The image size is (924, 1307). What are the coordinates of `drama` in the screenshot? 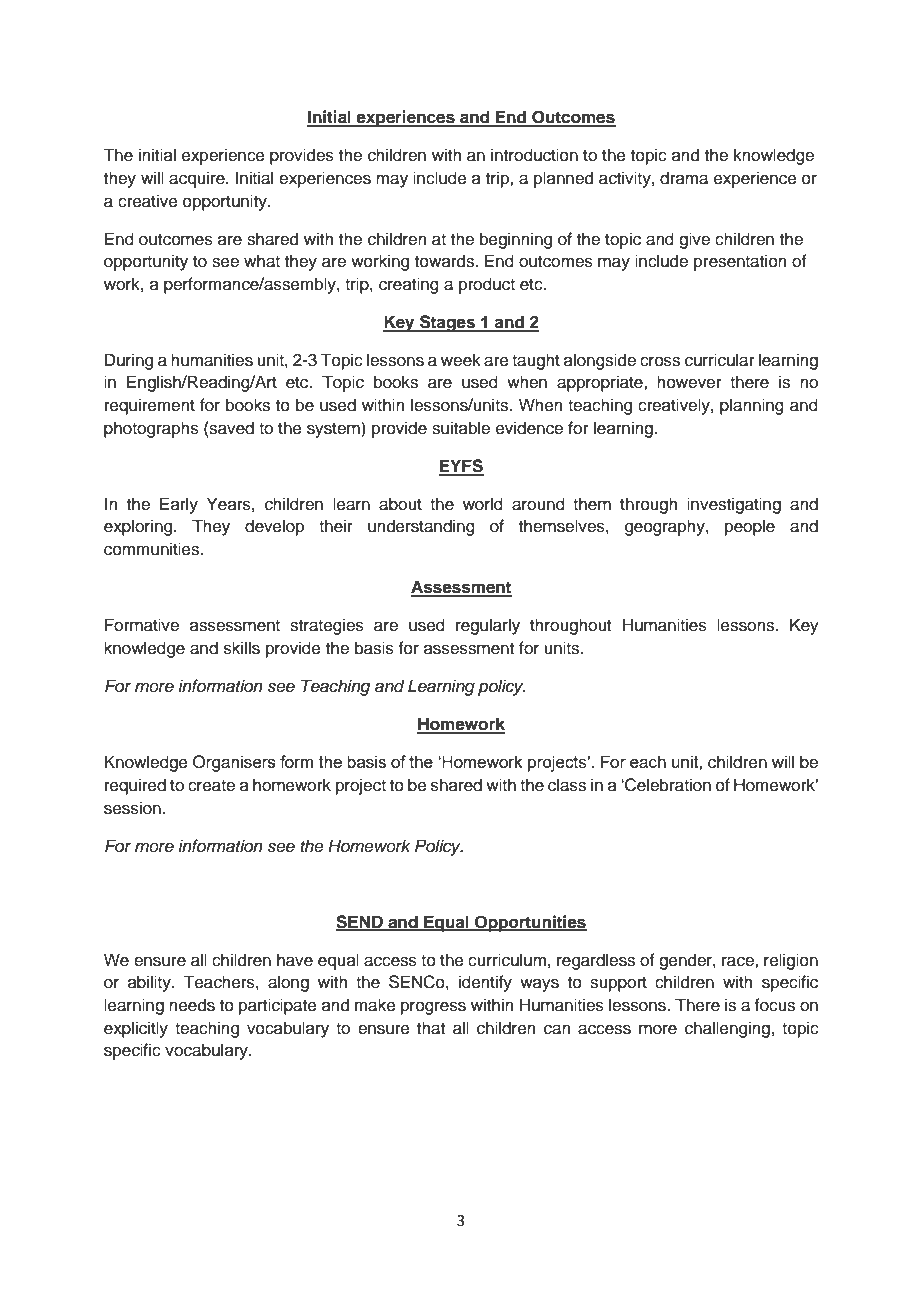 It's located at (684, 178).
